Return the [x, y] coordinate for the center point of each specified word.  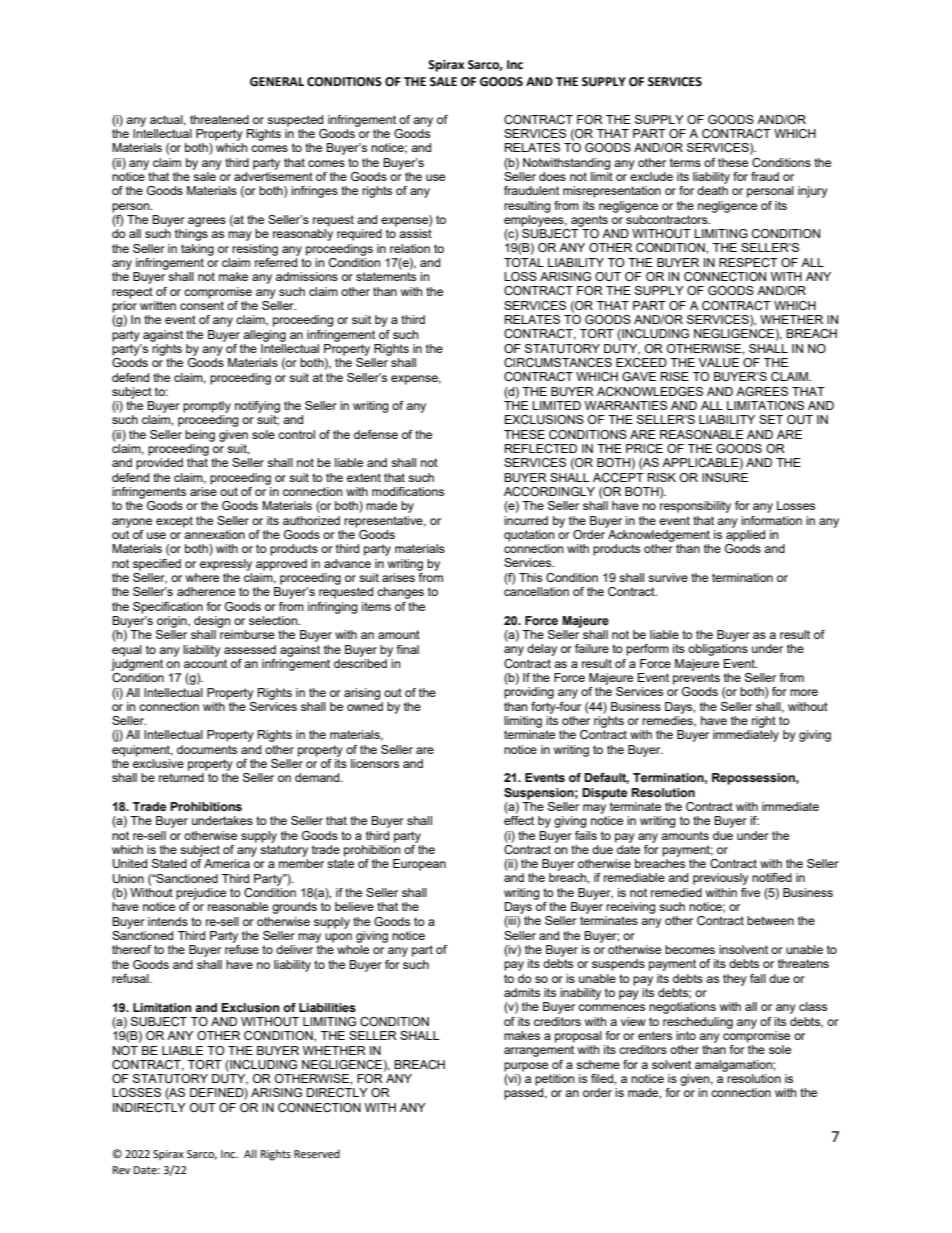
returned [181, 777]
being [200, 436]
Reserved [317, 1153]
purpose [526, 1067]
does [552, 176]
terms [685, 162]
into [686, 1035]
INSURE [725, 477]
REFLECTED [541, 448]
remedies [668, 721]
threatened [219, 119]
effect [519, 820]
